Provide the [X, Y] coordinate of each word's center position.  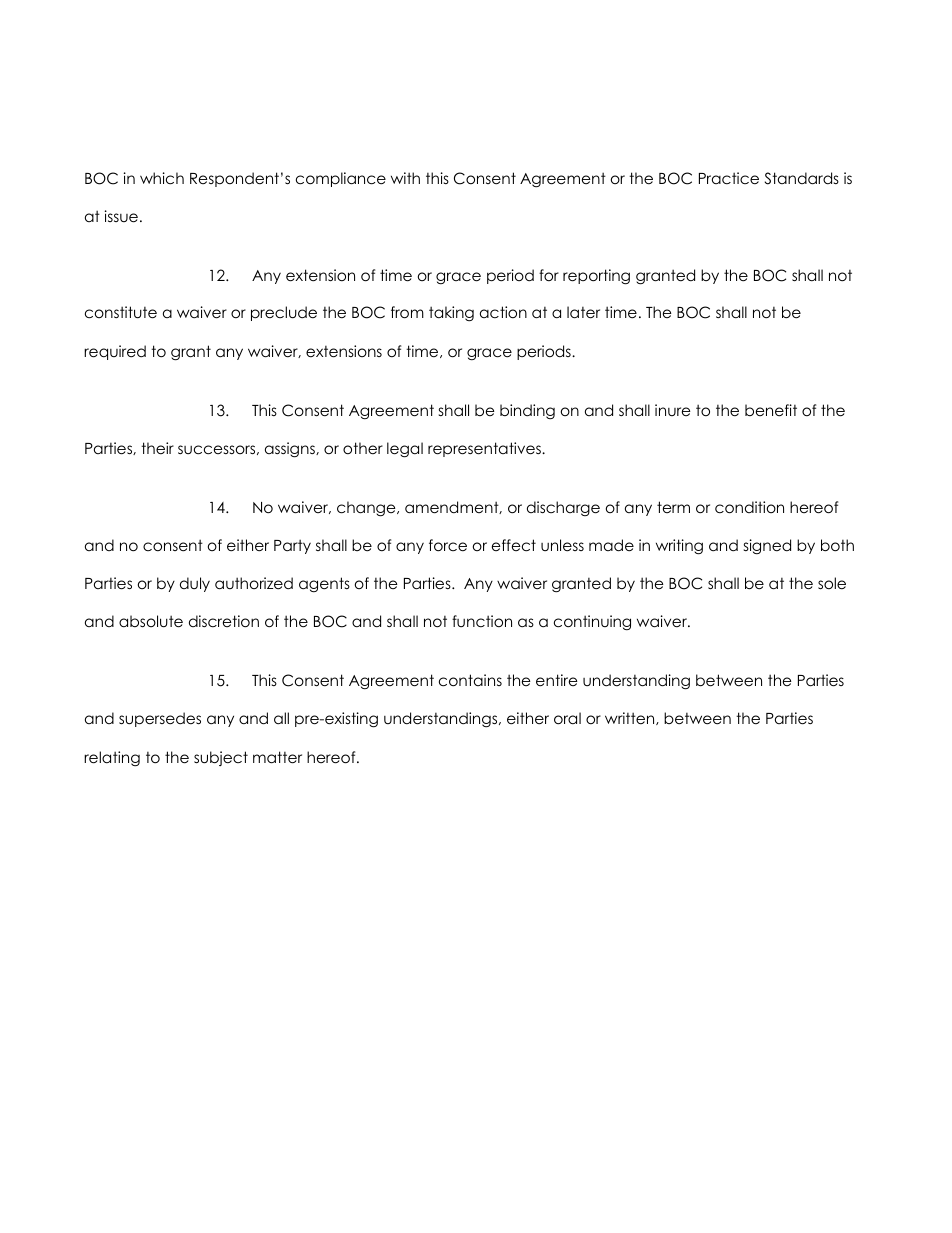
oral [567, 718]
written [631, 718]
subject [221, 758]
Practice [729, 178]
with [405, 178]
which [162, 178]
